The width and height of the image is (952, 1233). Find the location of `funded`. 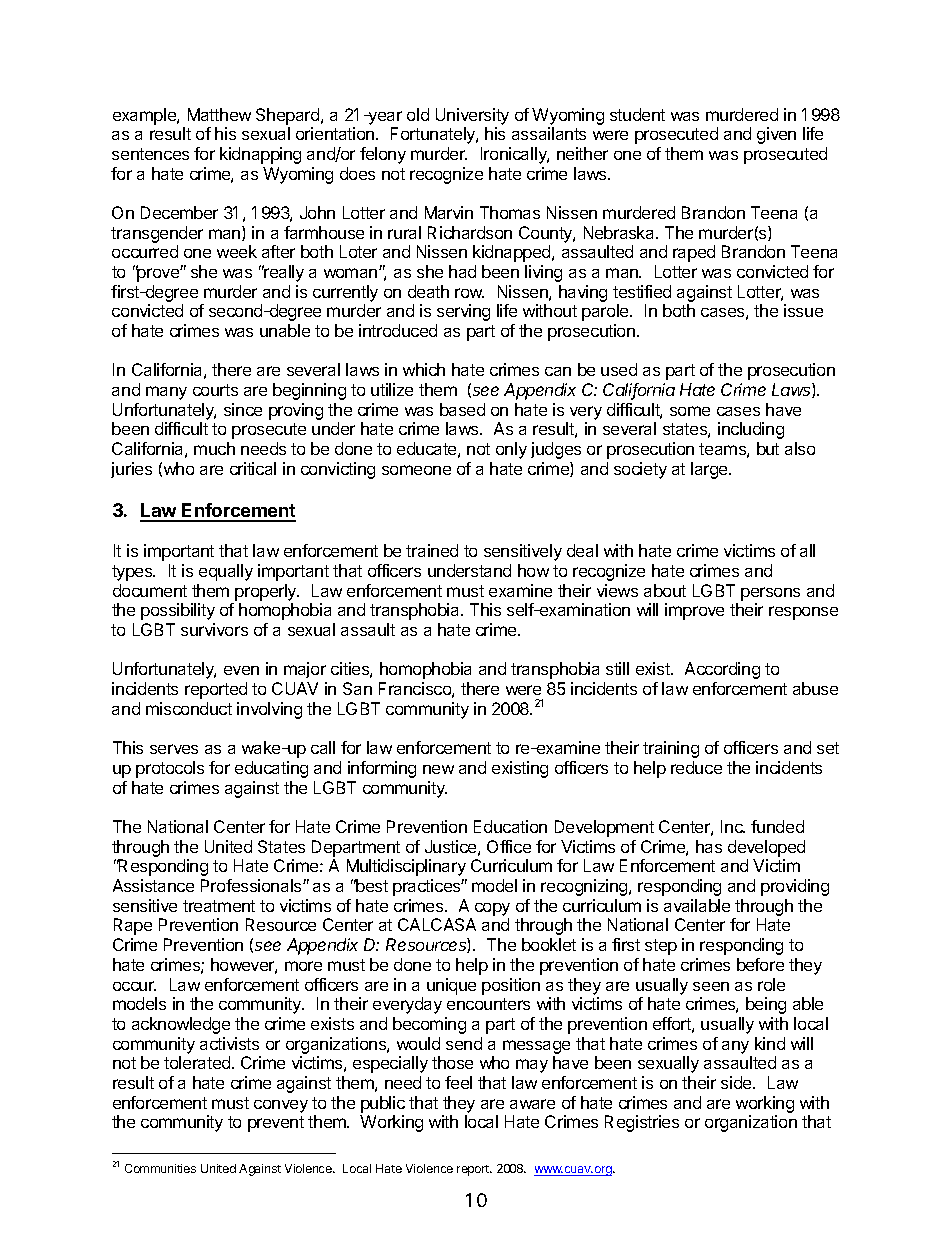

funded is located at coordinates (777, 826).
